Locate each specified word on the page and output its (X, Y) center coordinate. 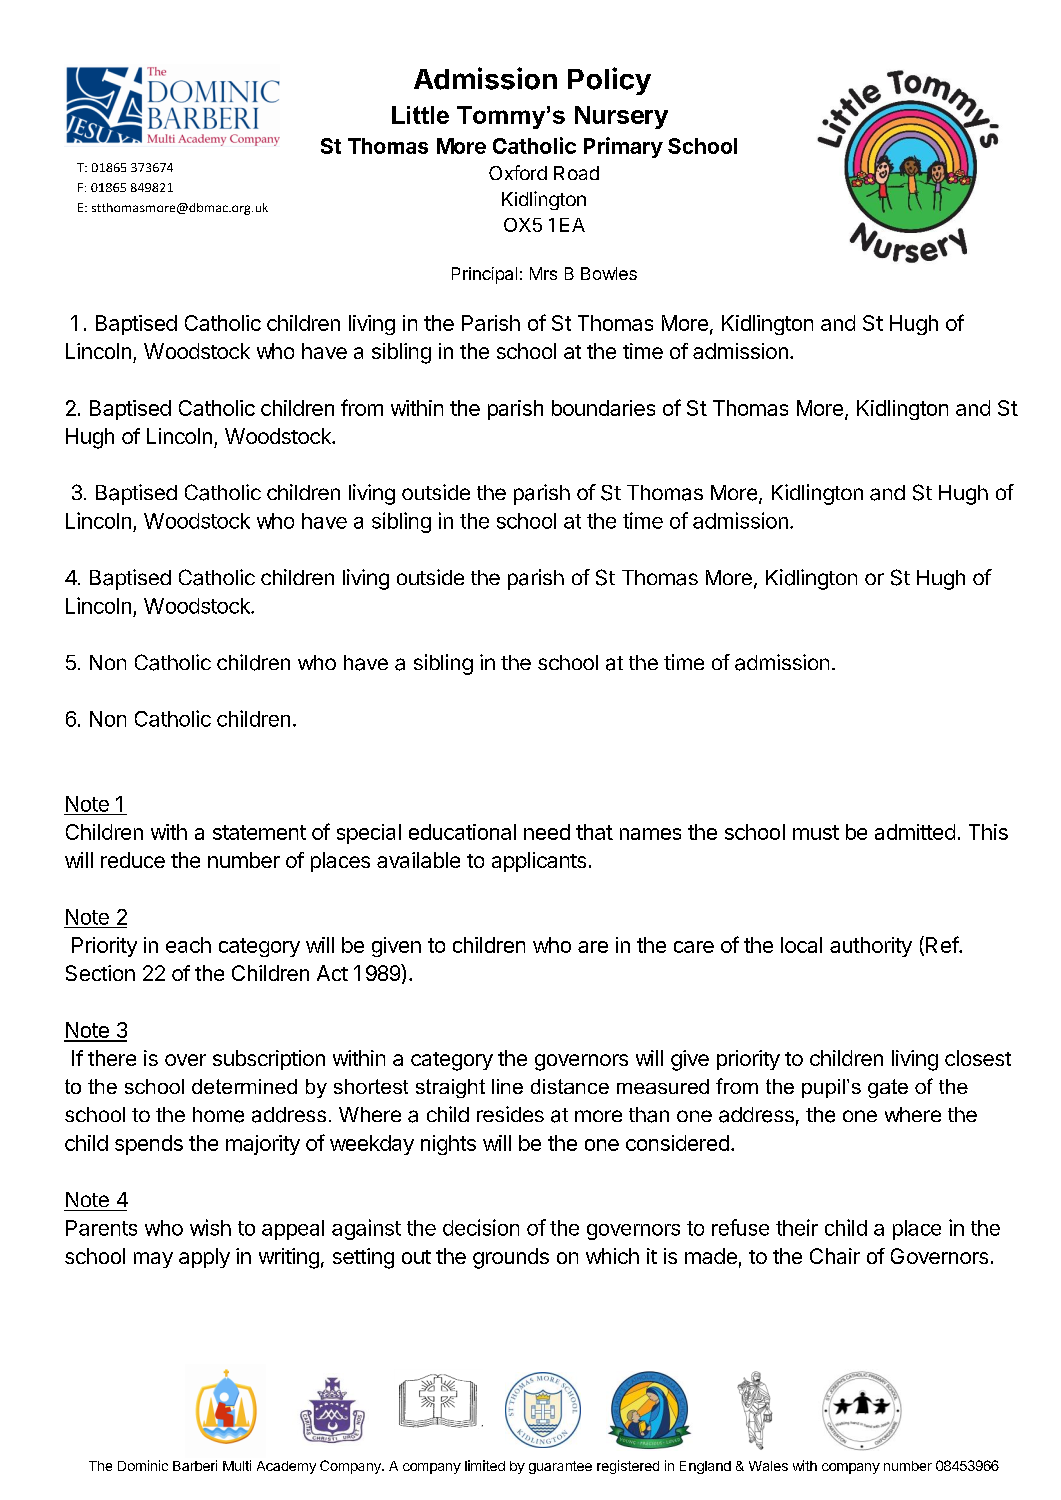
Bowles (609, 273)
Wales (768, 1466)
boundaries (603, 408)
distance (570, 1086)
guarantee (560, 1467)
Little (420, 115)
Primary (623, 147)
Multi (237, 1465)
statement (259, 832)
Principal (484, 275)
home (218, 1115)
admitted (915, 832)
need (547, 832)
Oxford (518, 172)
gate (888, 1088)
